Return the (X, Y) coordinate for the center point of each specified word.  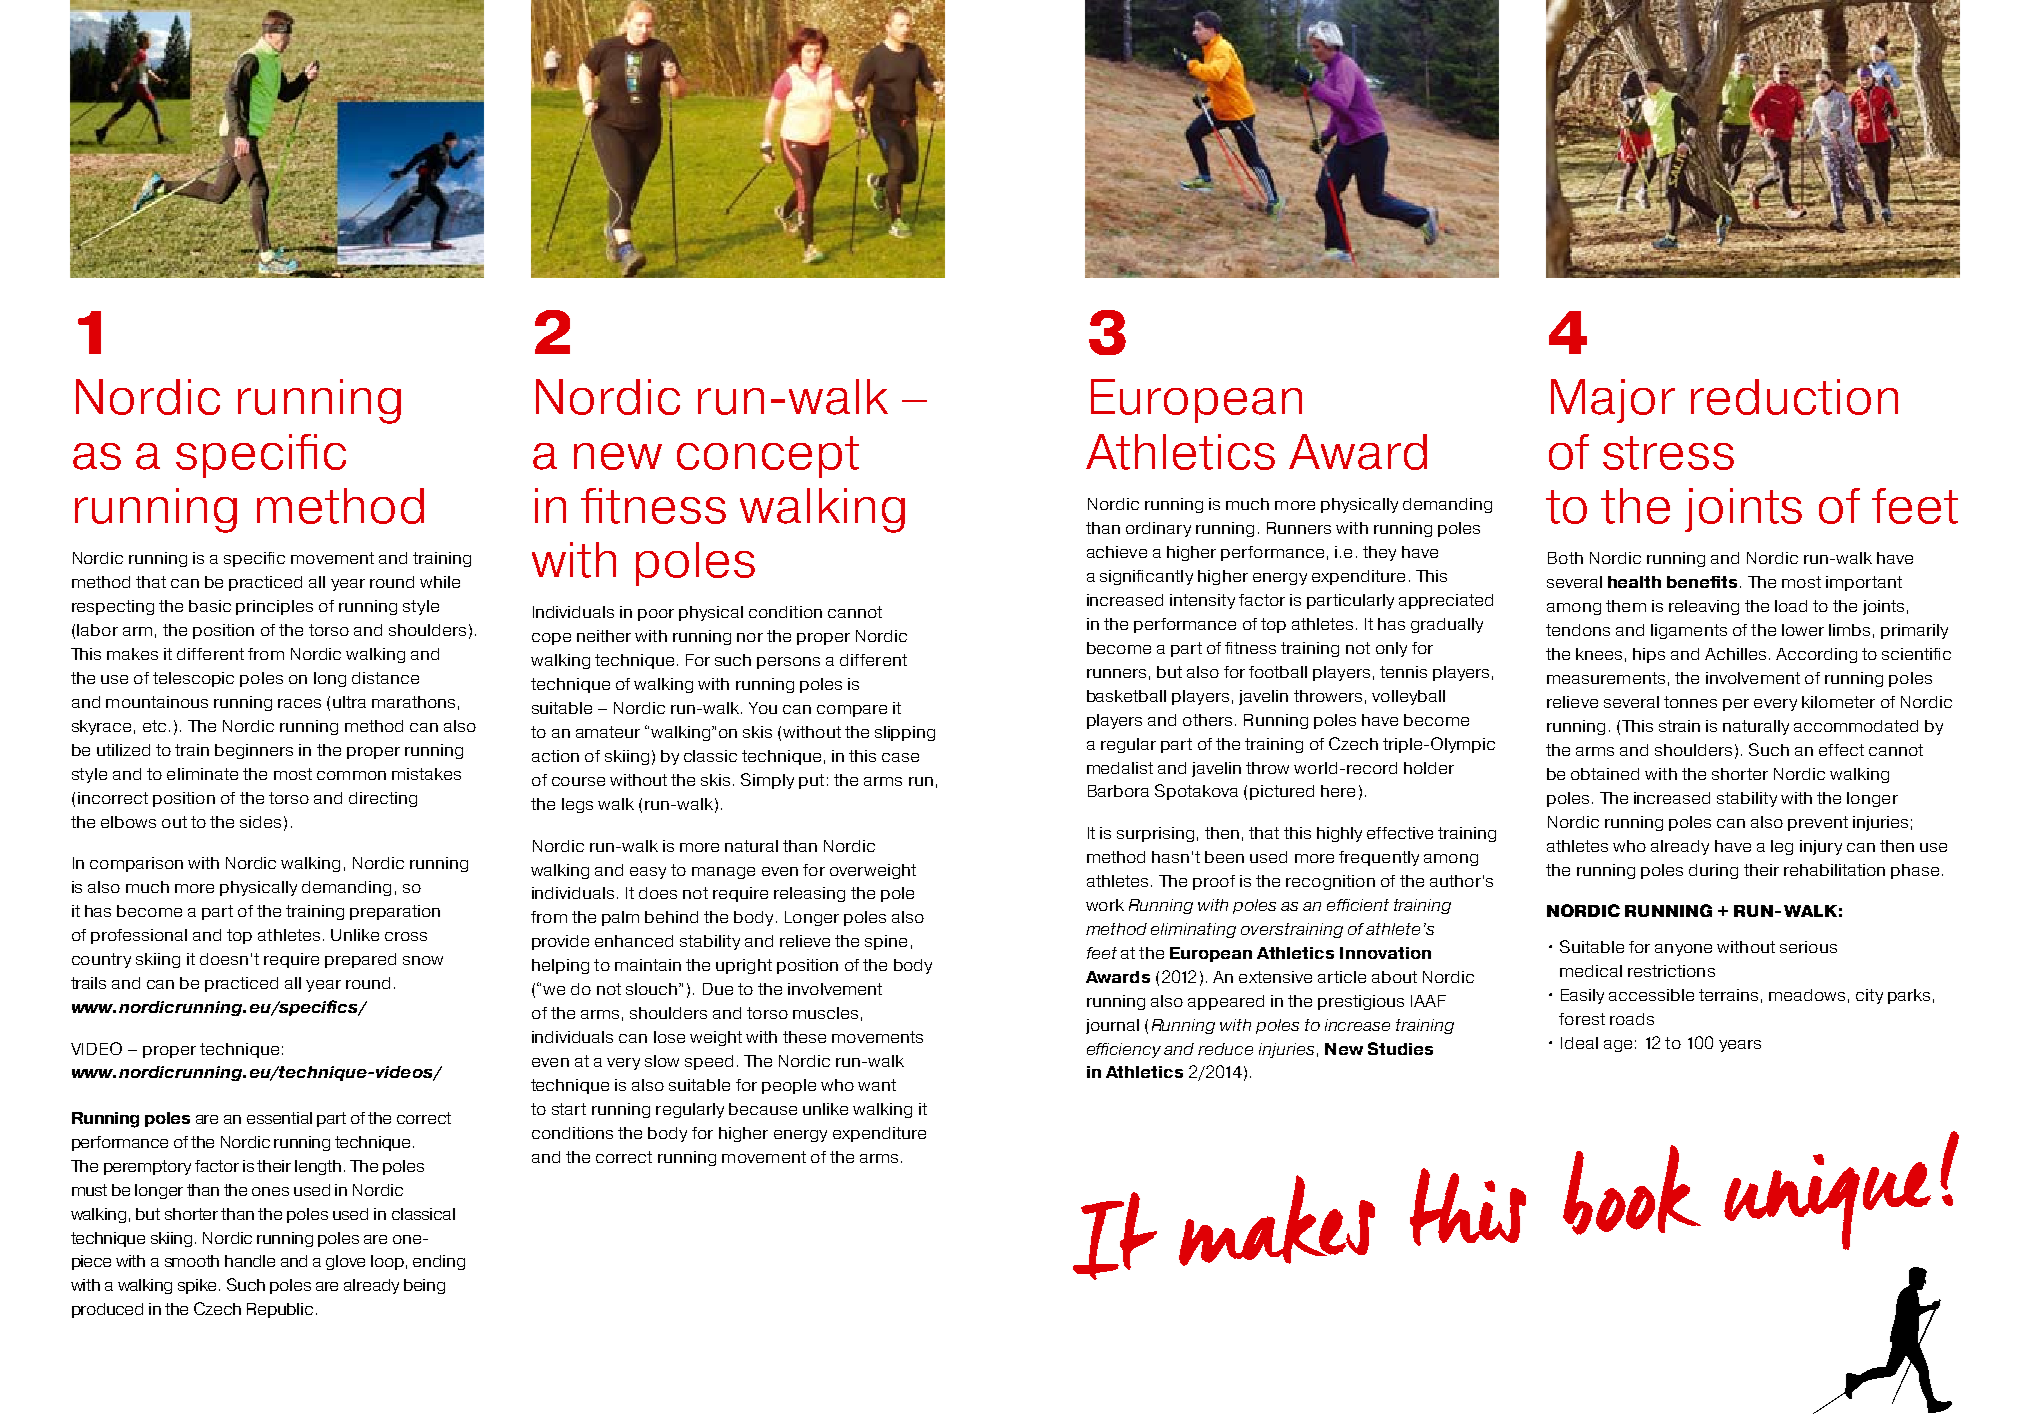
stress (1668, 453)
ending (439, 1262)
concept (768, 457)
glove (345, 1262)
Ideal (1579, 1043)
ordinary (1158, 529)
